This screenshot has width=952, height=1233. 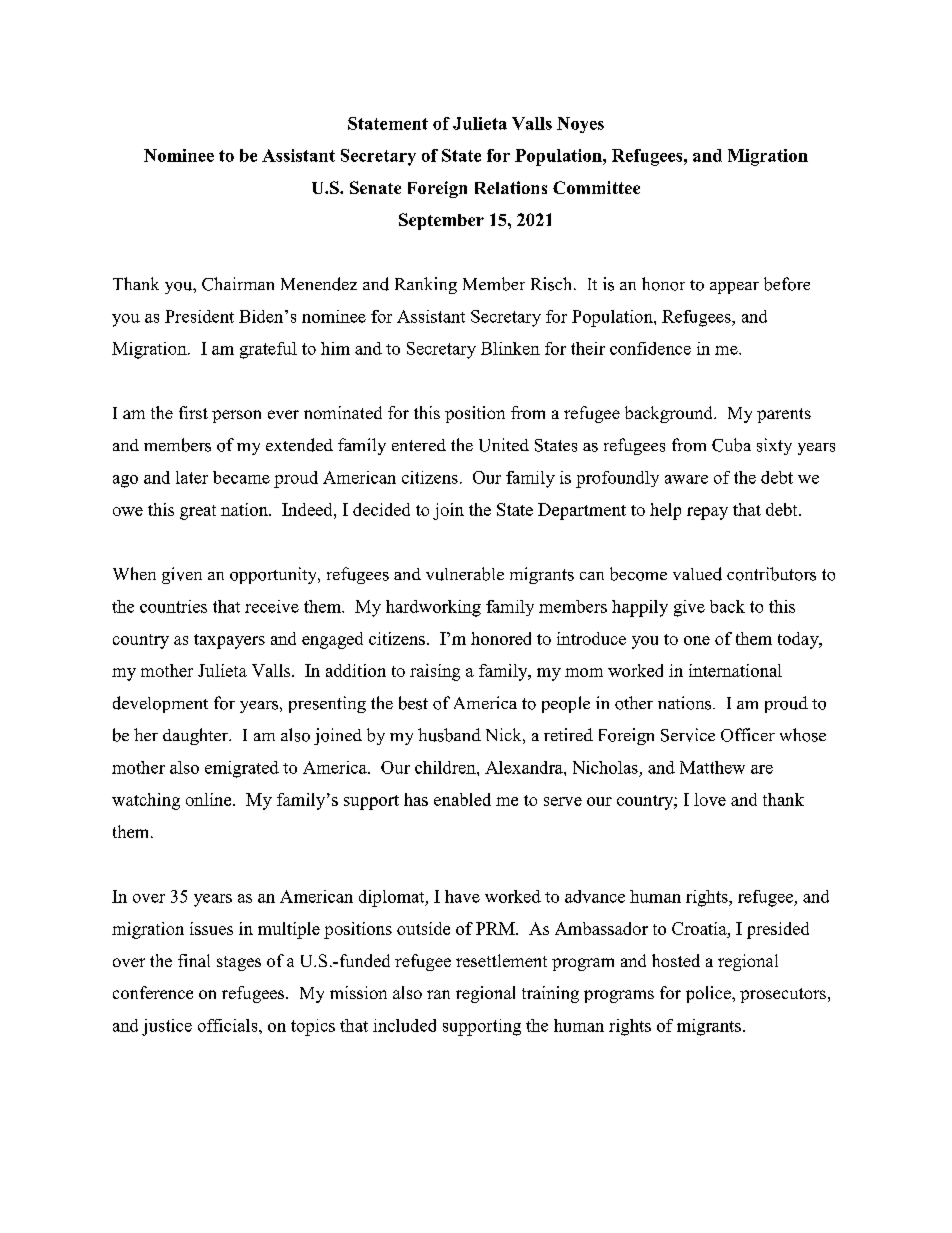 I want to click on Cuba, so click(x=731, y=445).
